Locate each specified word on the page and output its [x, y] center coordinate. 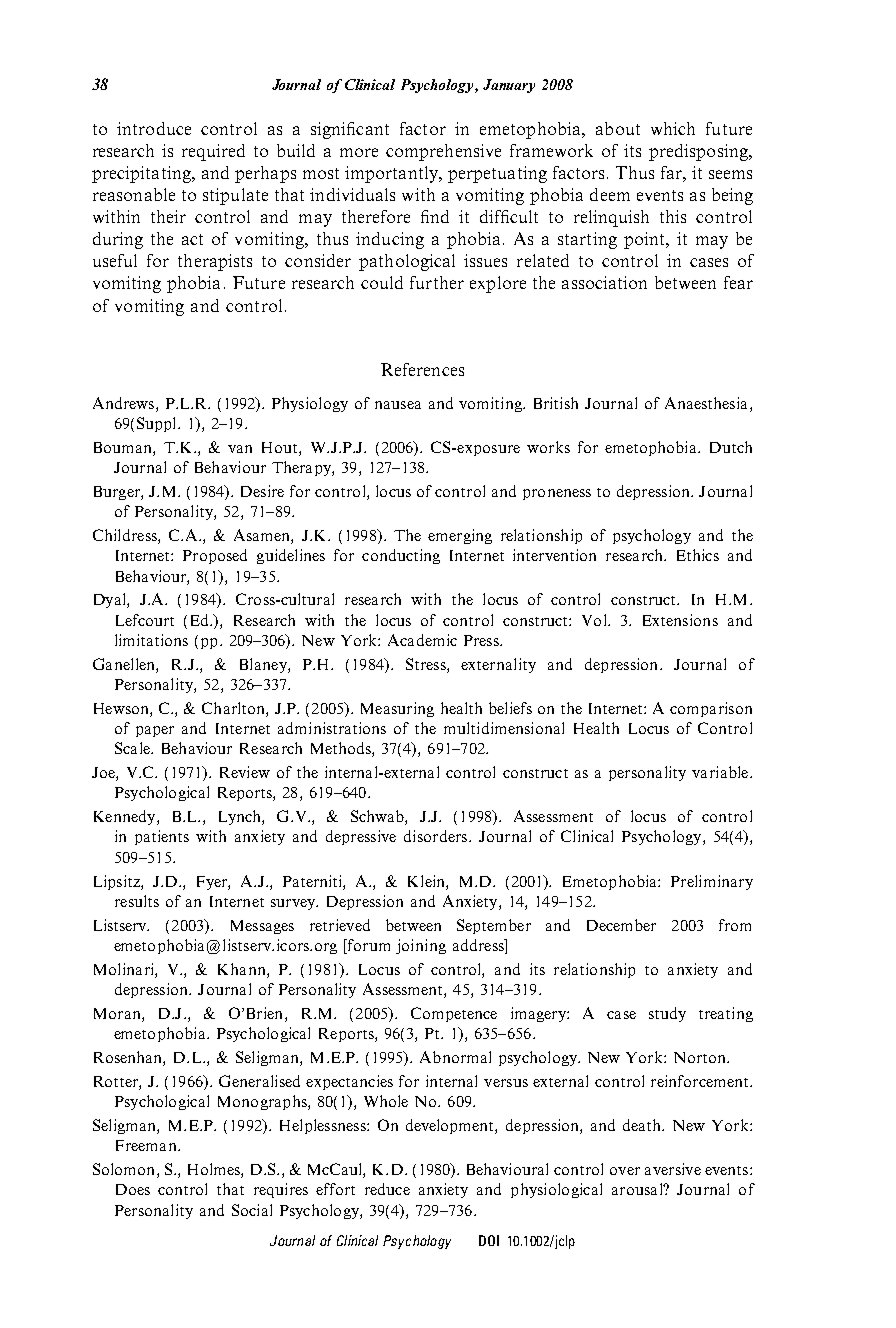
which [673, 128]
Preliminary [712, 882]
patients [162, 837]
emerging [460, 536]
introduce [154, 128]
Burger [118, 493]
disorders [437, 836]
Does [133, 1189]
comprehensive [443, 152]
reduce [387, 1189]
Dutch [731, 447]
